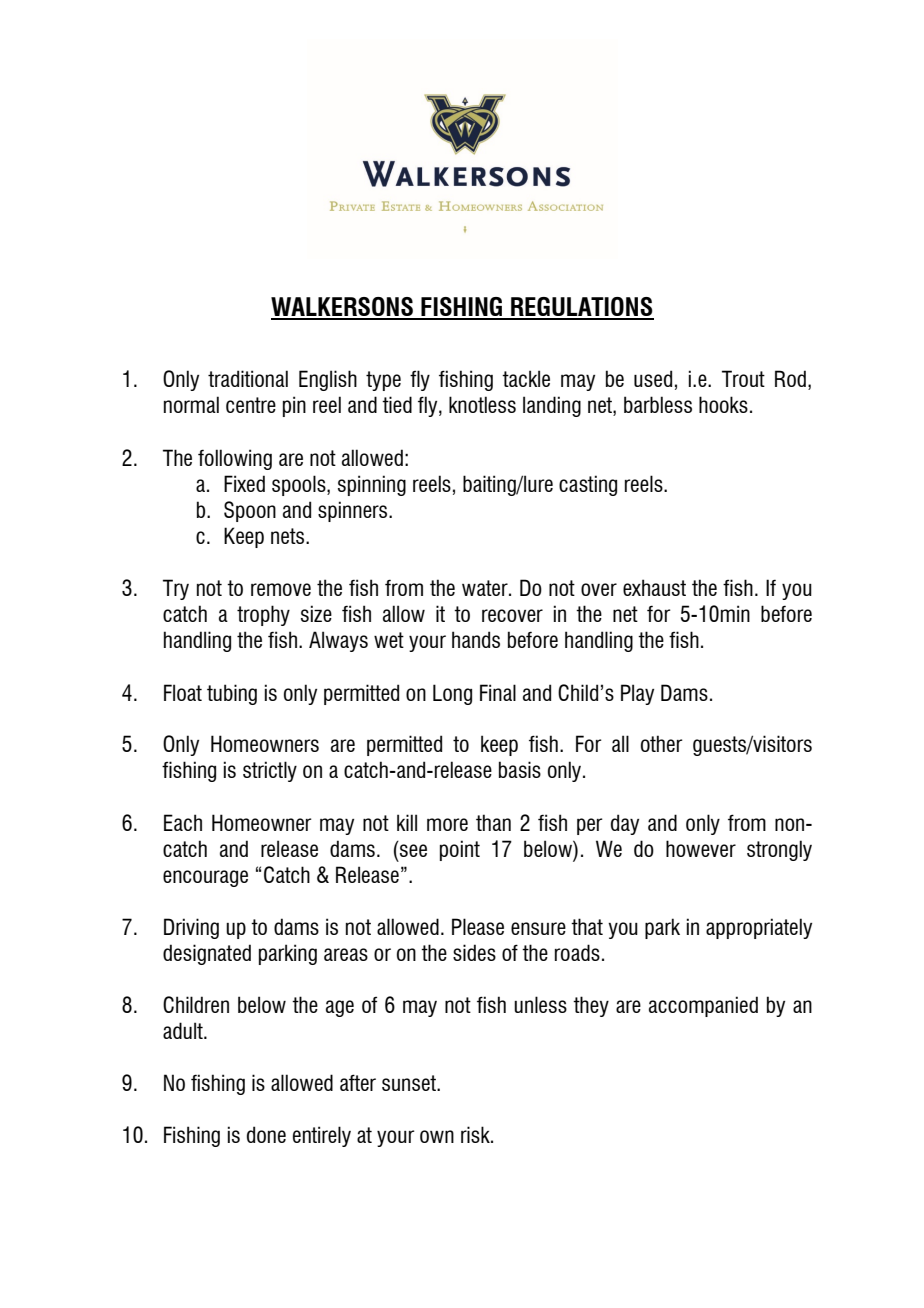 This document has height=1308, width=924. I want to click on accompanied, so click(703, 1006).
